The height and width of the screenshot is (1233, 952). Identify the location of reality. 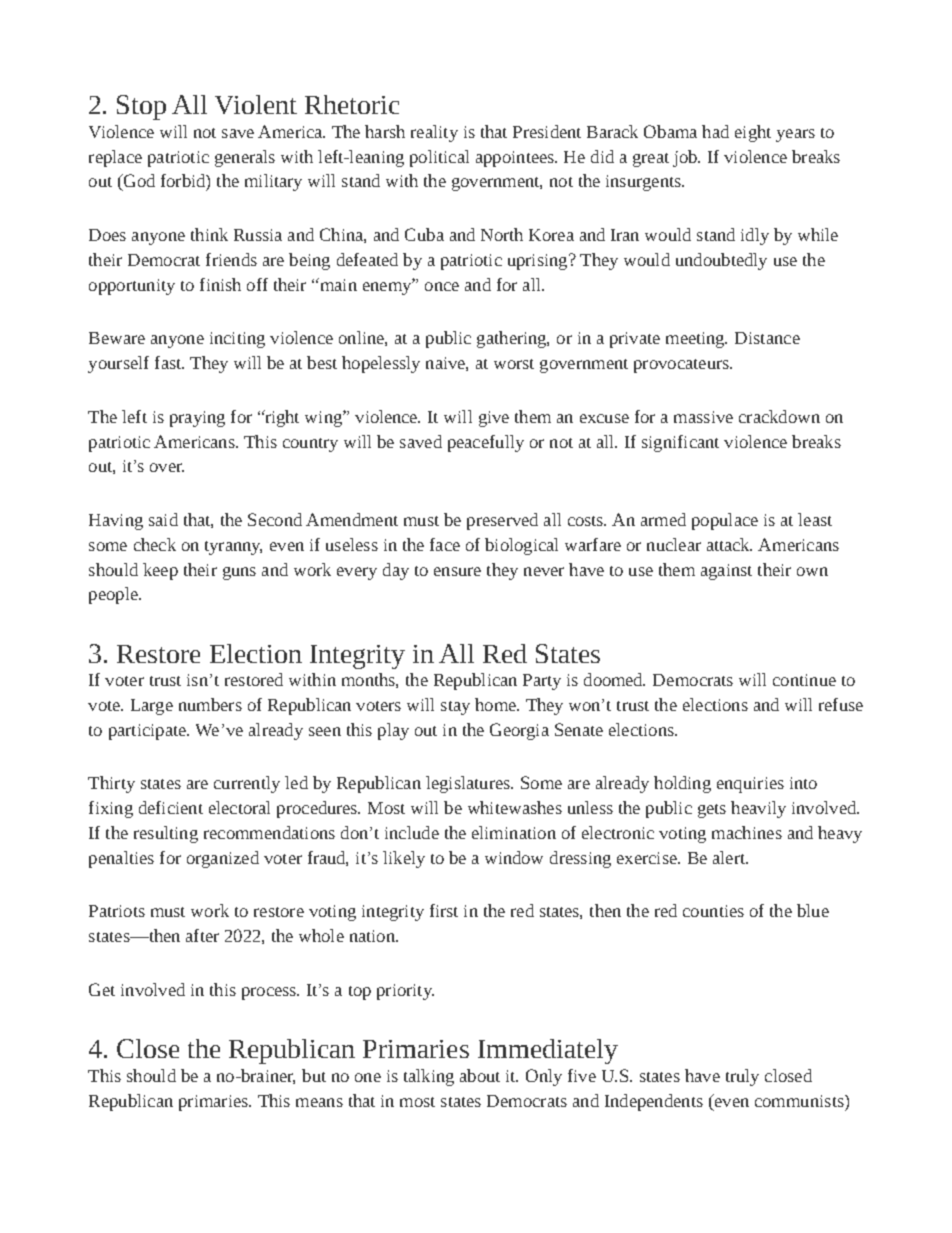
(434, 133).
